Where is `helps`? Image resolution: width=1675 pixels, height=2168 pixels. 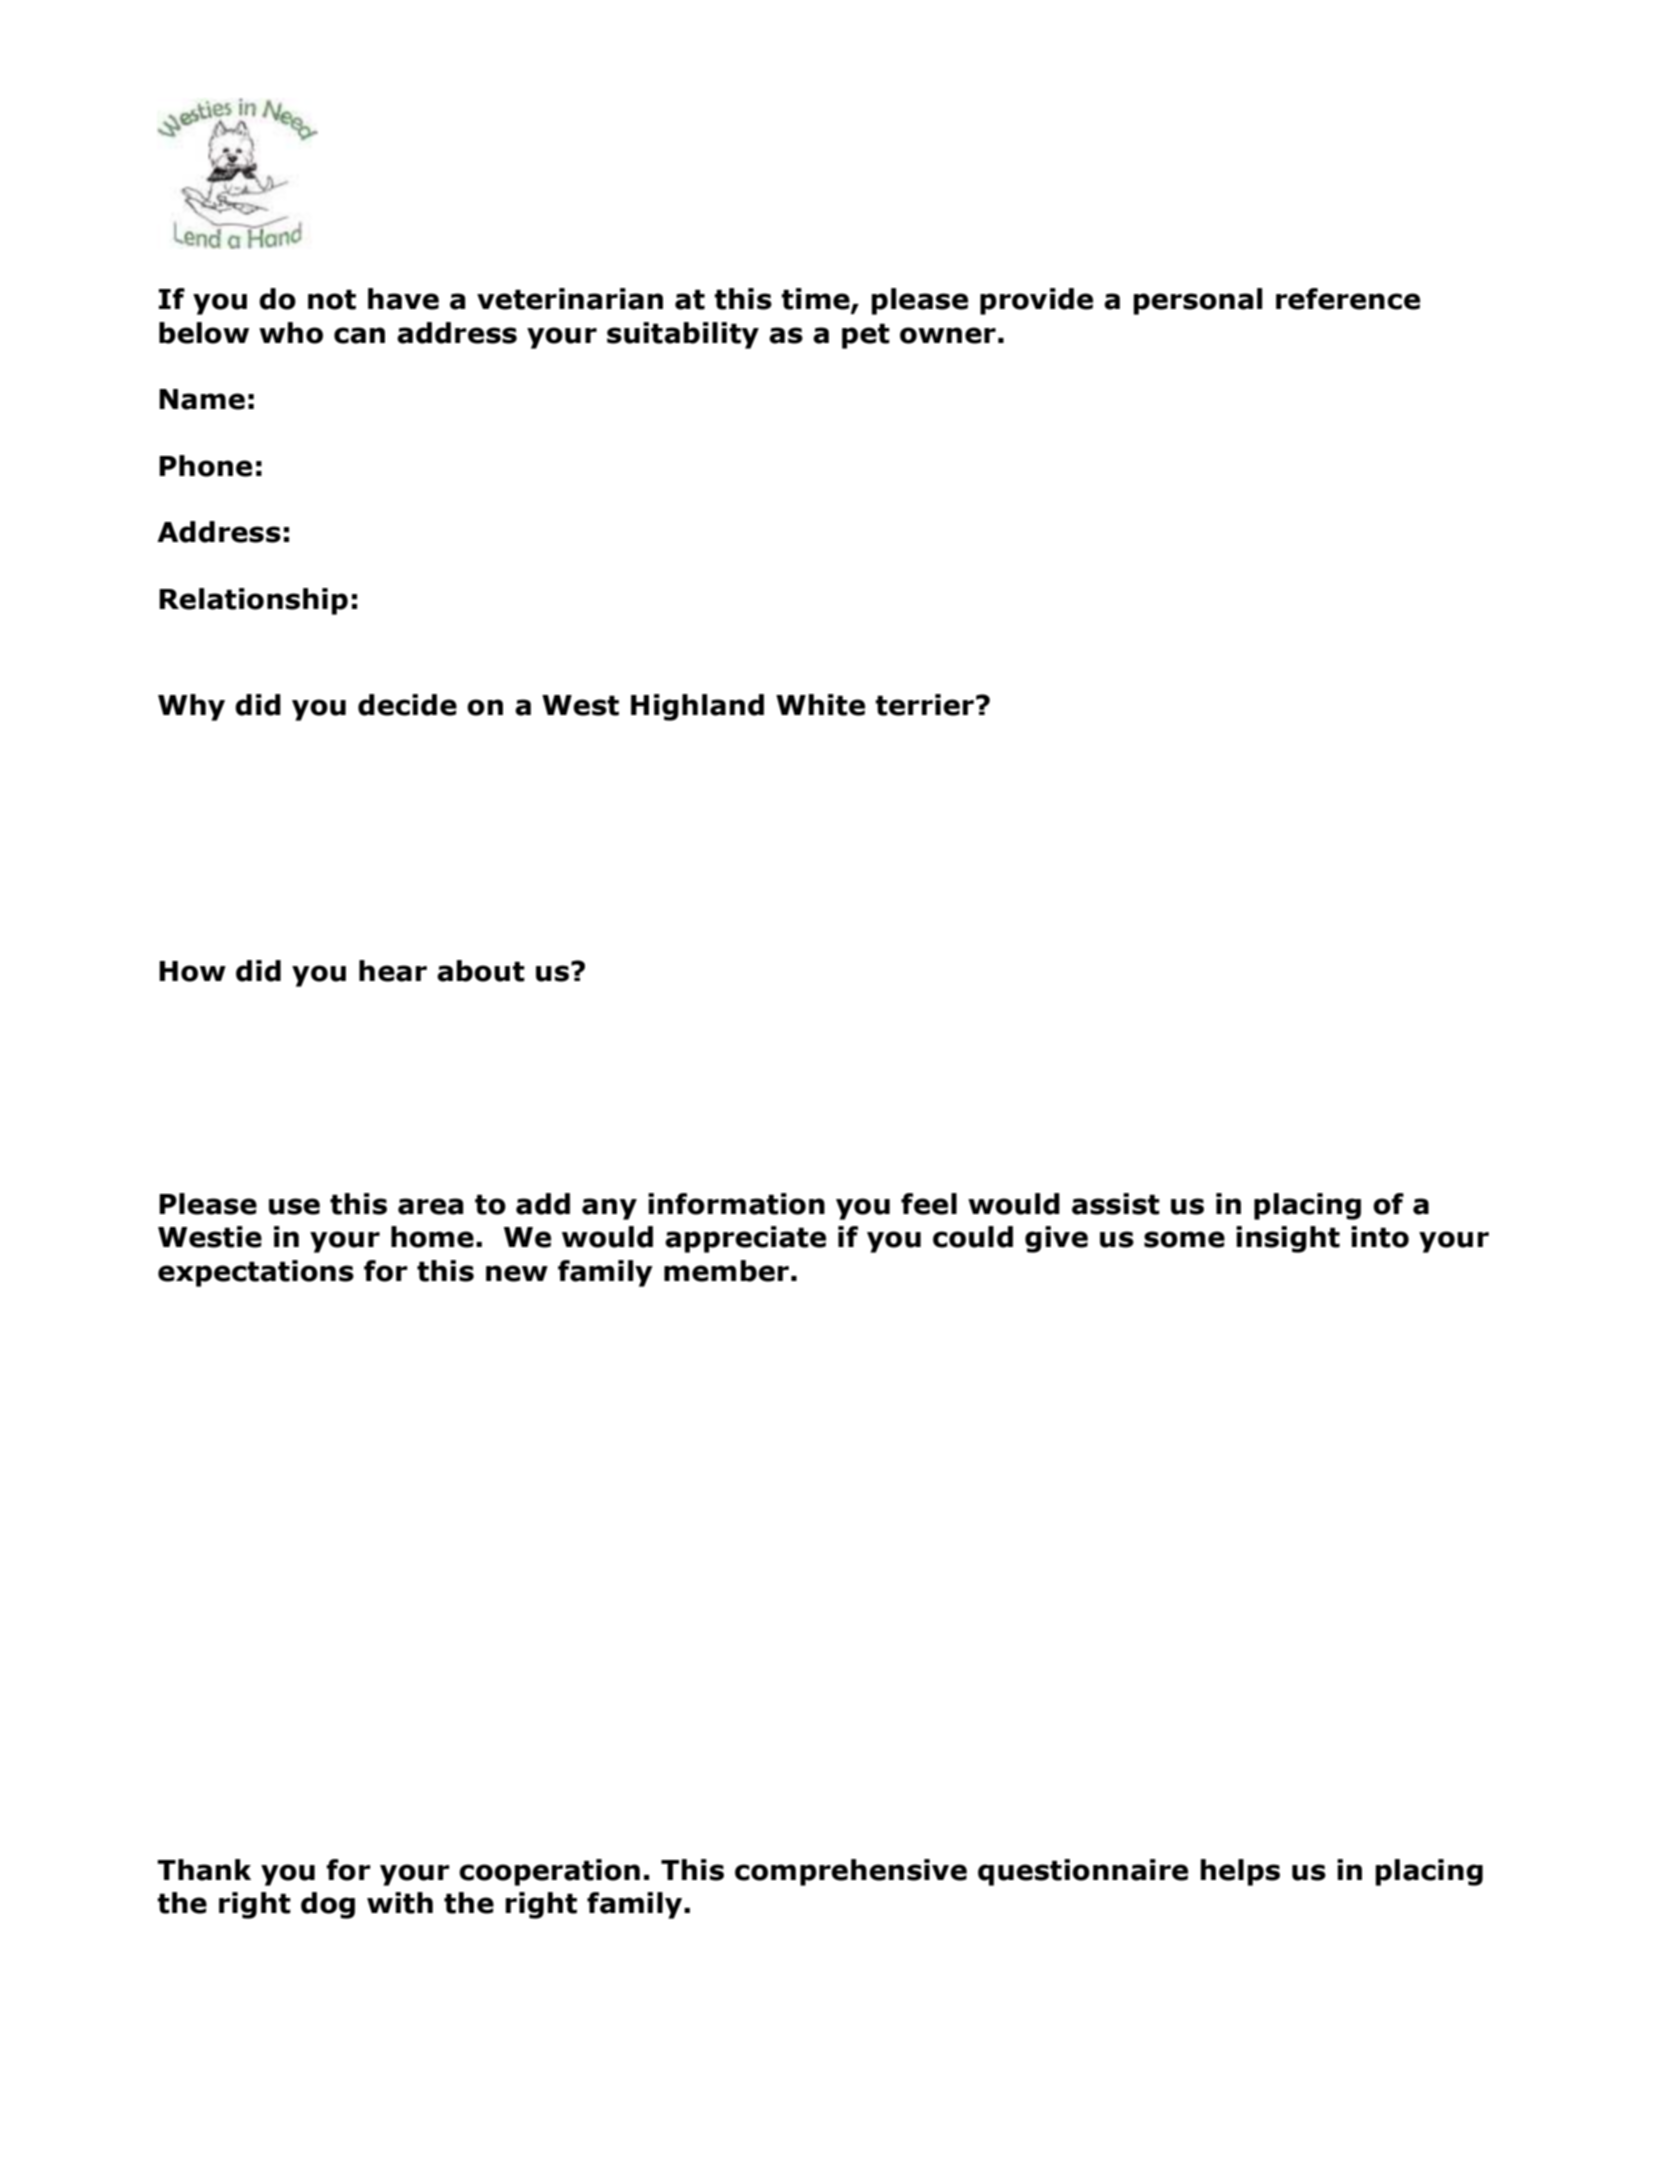
helps is located at coordinates (1240, 1872).
